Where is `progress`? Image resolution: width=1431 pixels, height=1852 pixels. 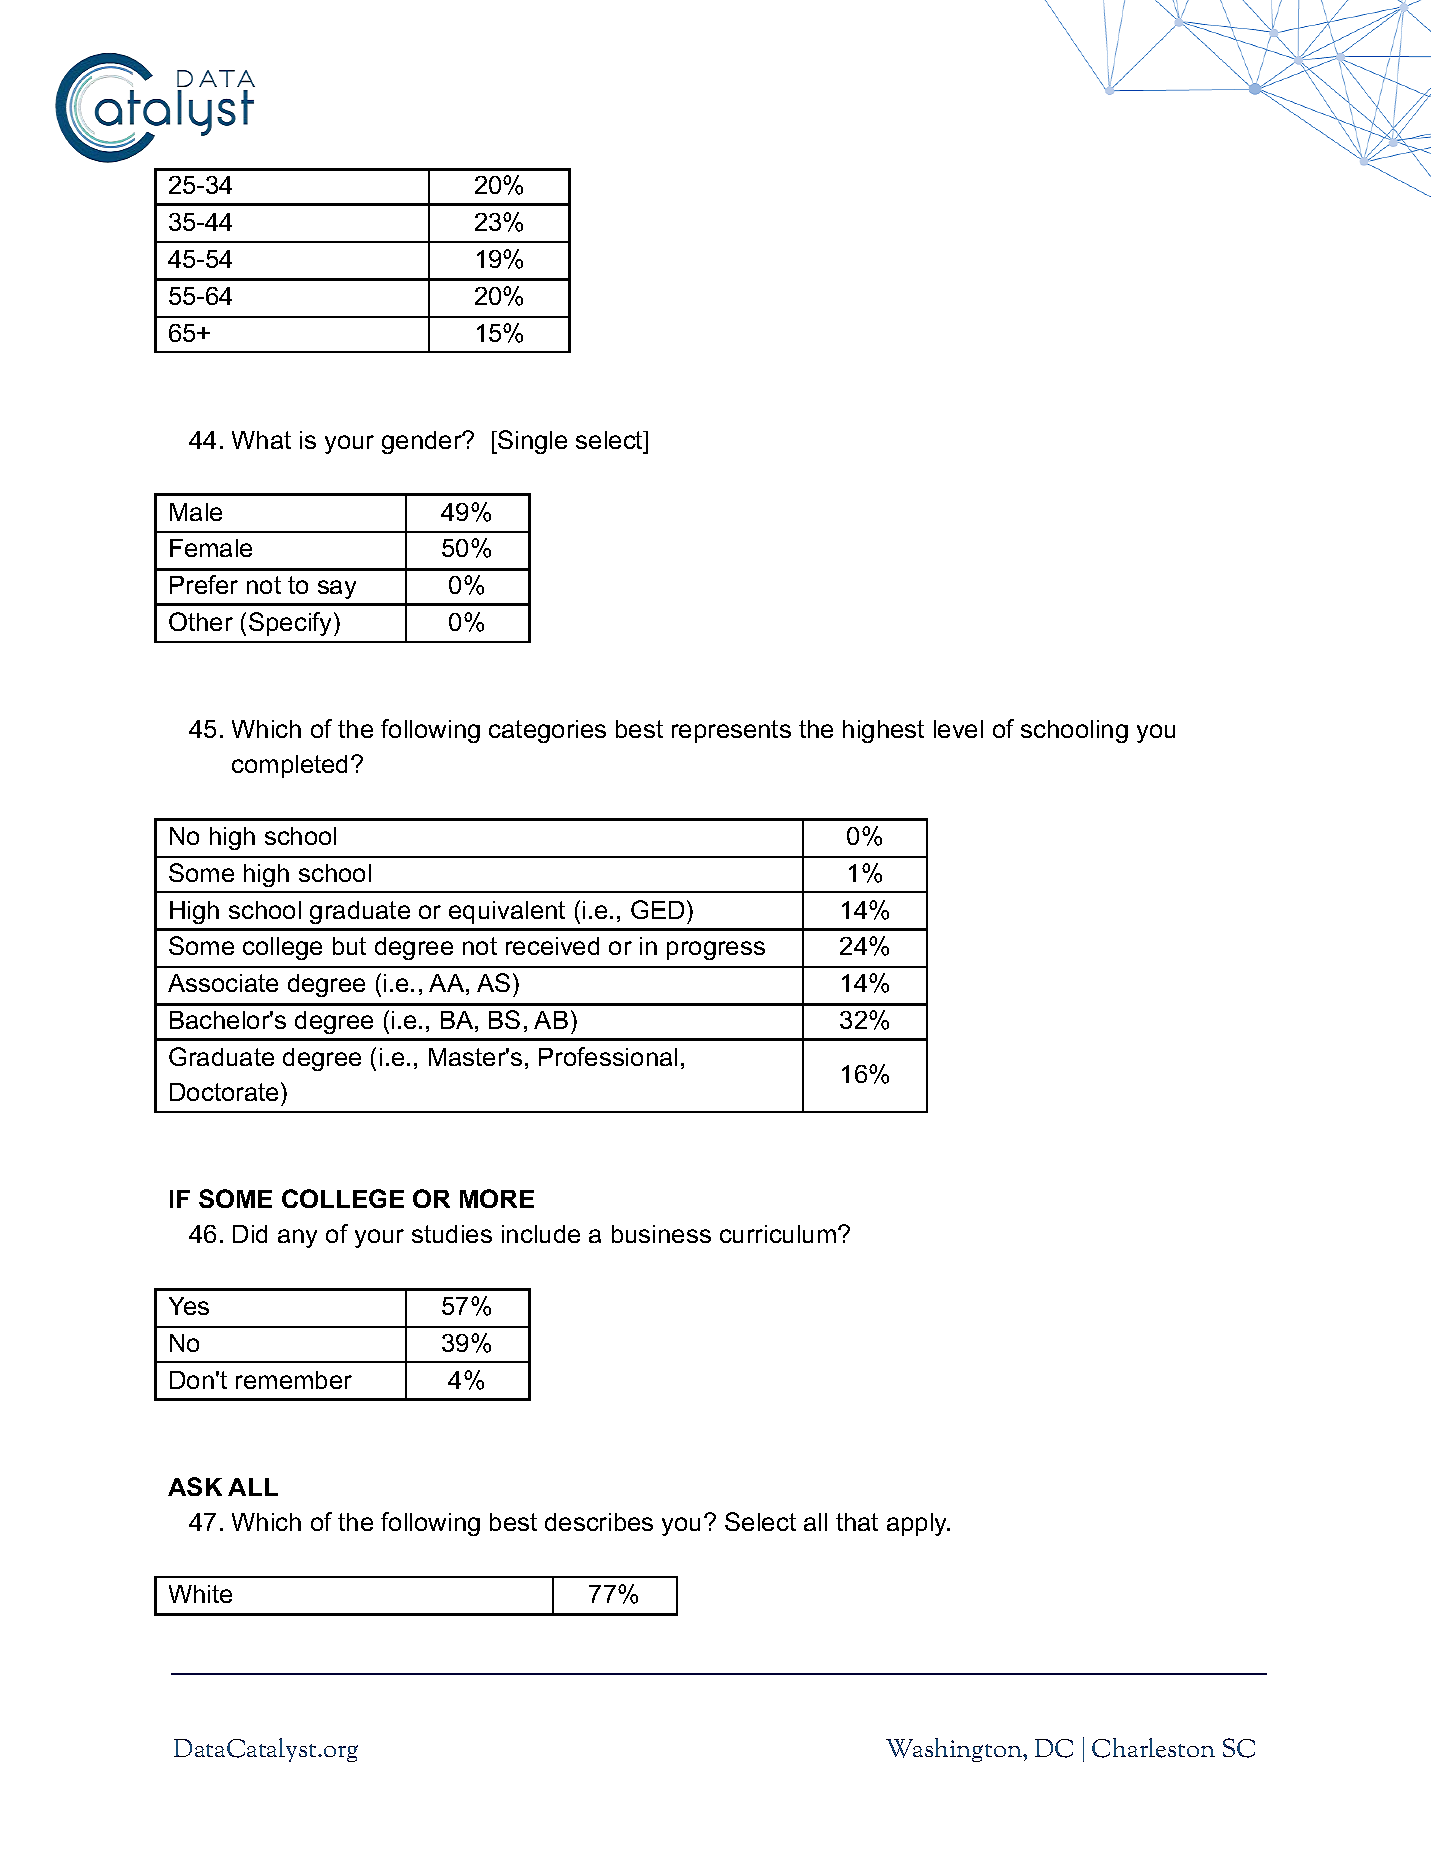 progress is located at coordinates (716, 950).
